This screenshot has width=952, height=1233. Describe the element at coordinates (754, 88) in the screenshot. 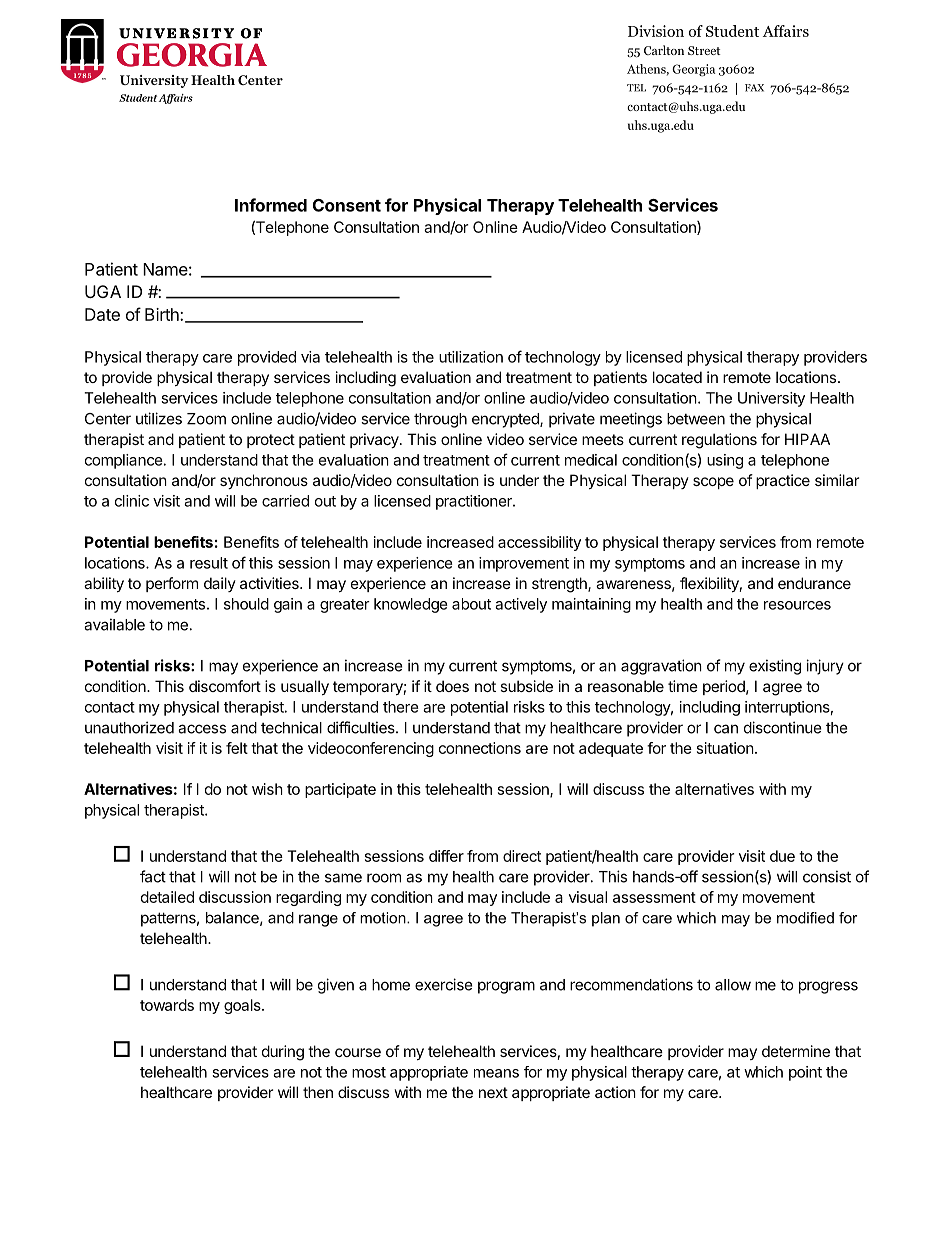

I see `FAX` at that location.
